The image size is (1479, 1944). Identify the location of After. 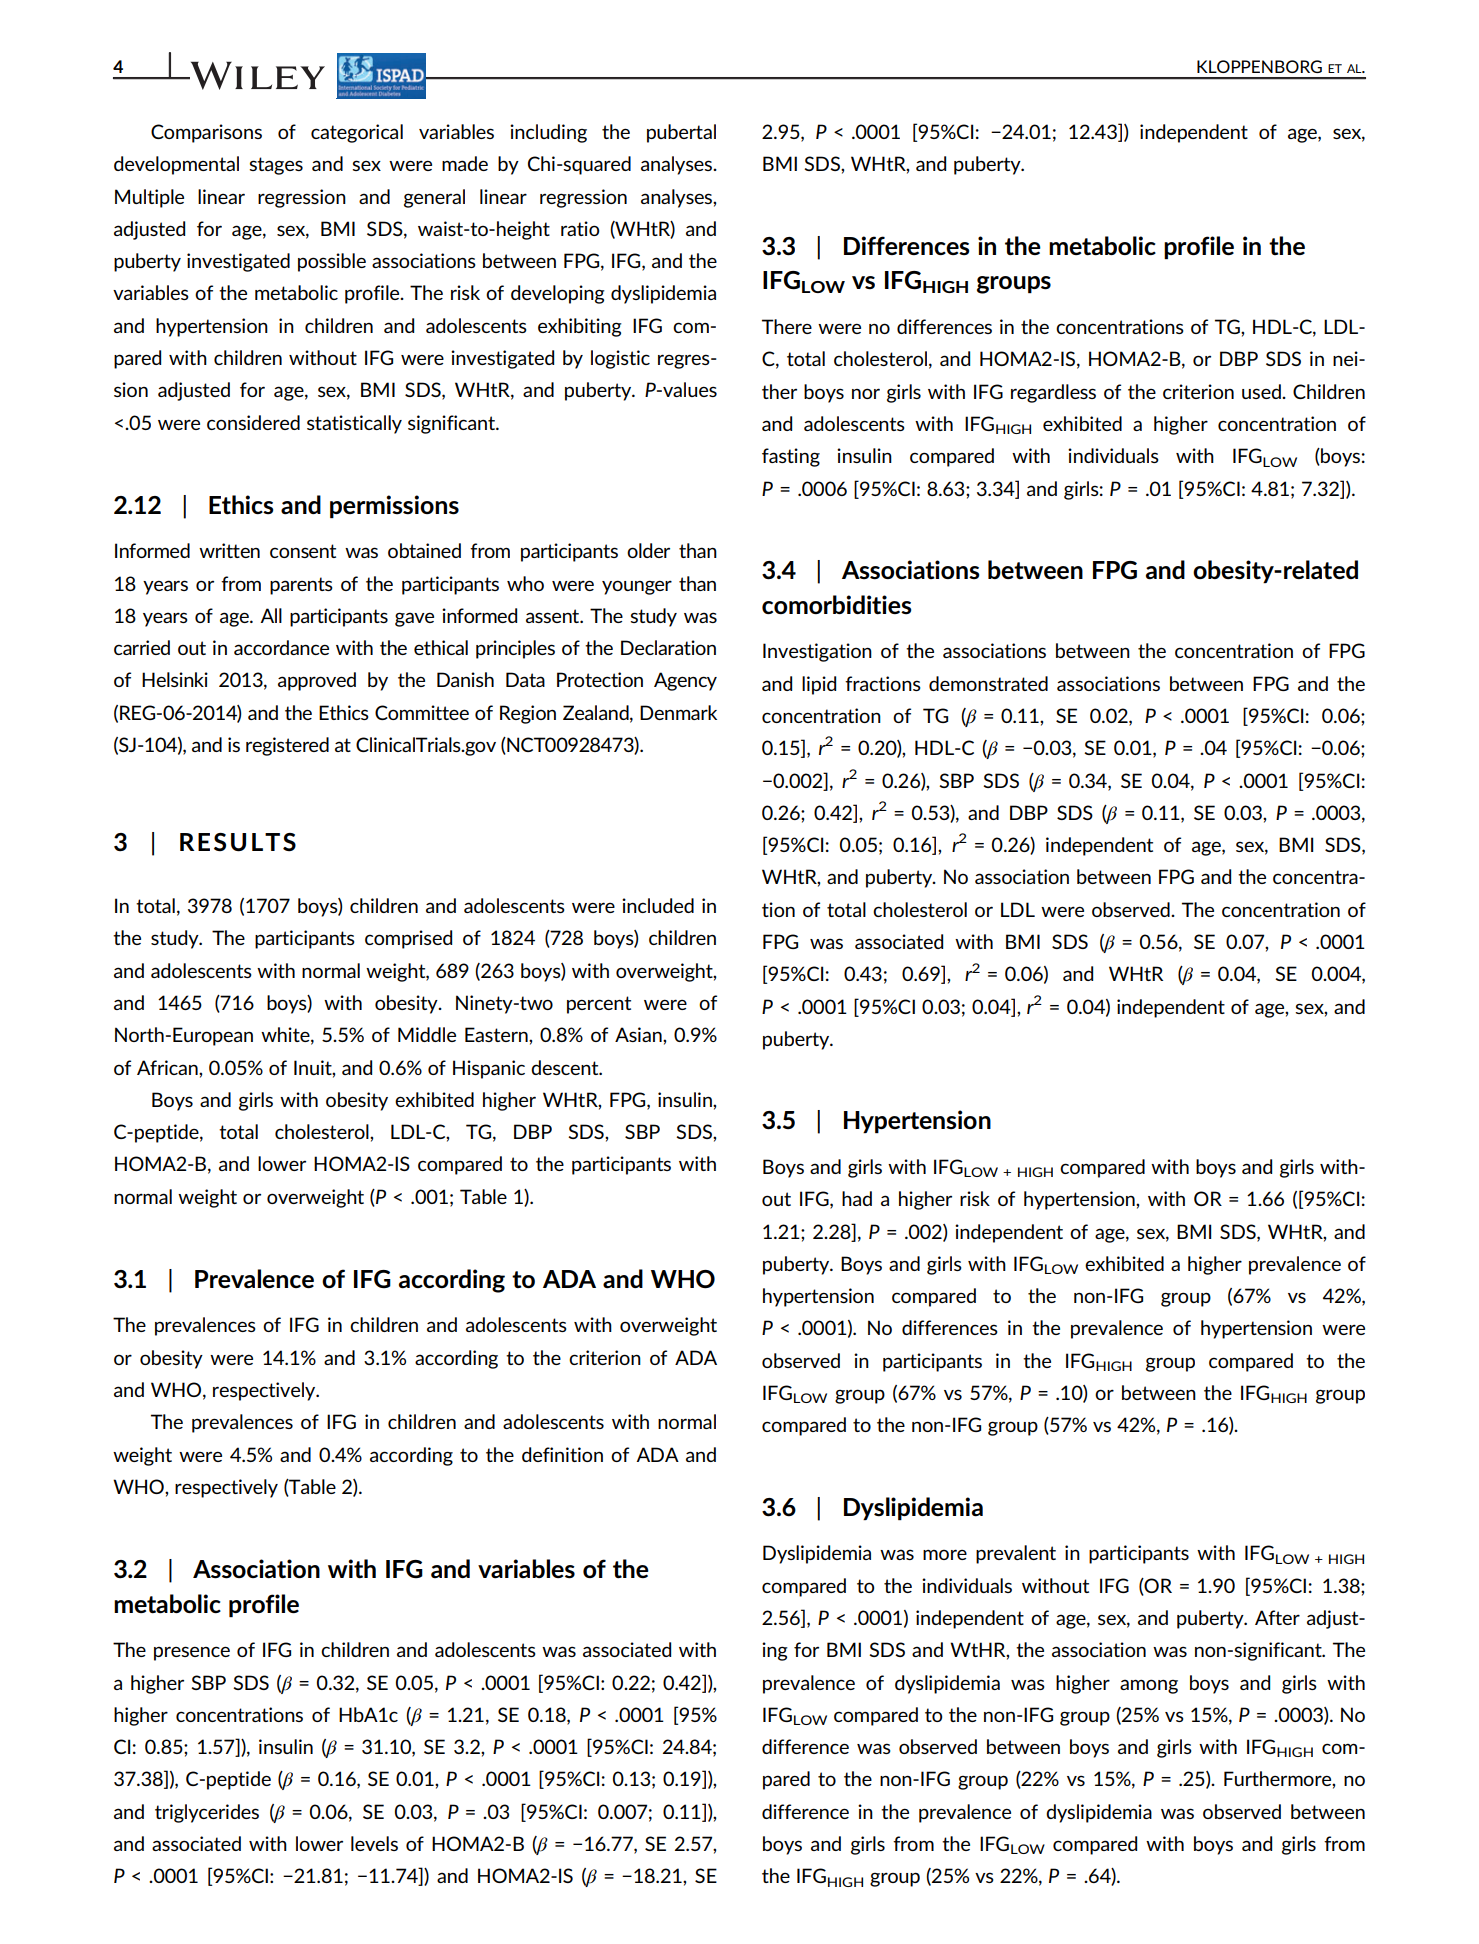
(1277, 1617).
